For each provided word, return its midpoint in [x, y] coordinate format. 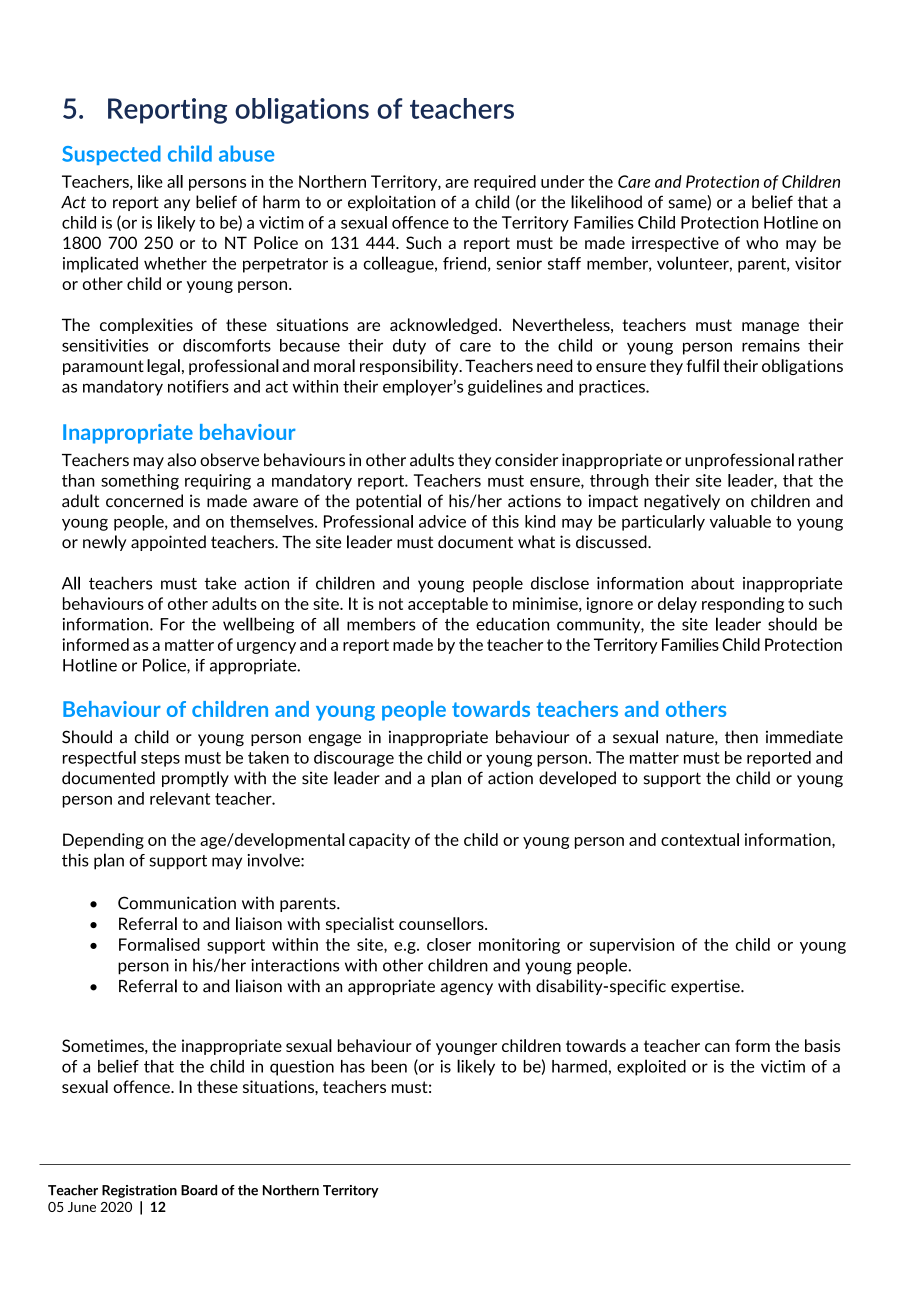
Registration [139, 1191]
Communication [177, 903]
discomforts [227, 345]
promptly [195, 779]
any [177, 205]
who [762, 242]
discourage [354, 759]
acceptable [448, 605]
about [712, 583]
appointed [168, 543]
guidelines [505, 387]
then [741, 737]
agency [467, 989]
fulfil [703, 365]
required [505, 183]
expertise [706, 987]
